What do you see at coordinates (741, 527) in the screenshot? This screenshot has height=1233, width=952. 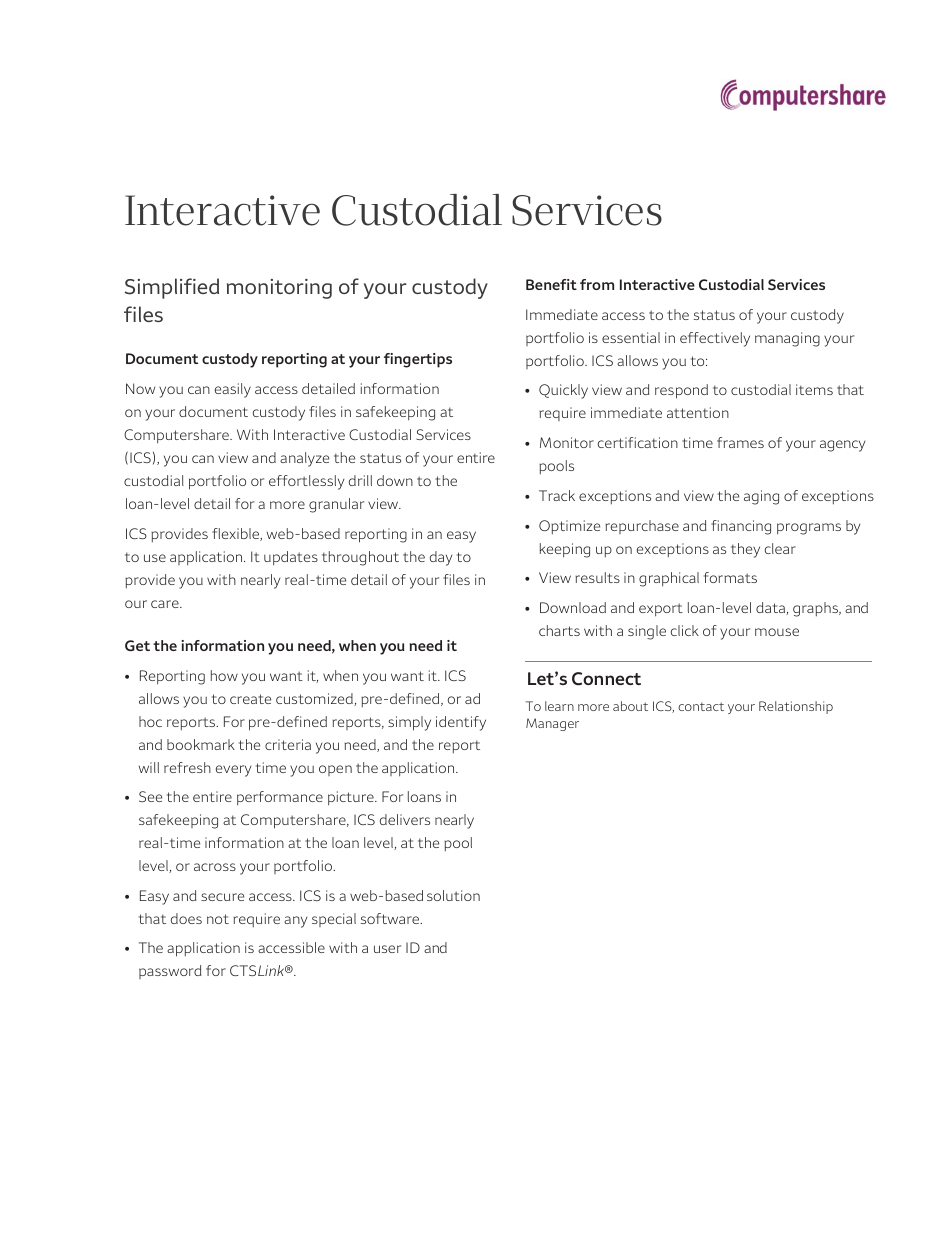 I see `financing` at bounding box center [741, 527].
